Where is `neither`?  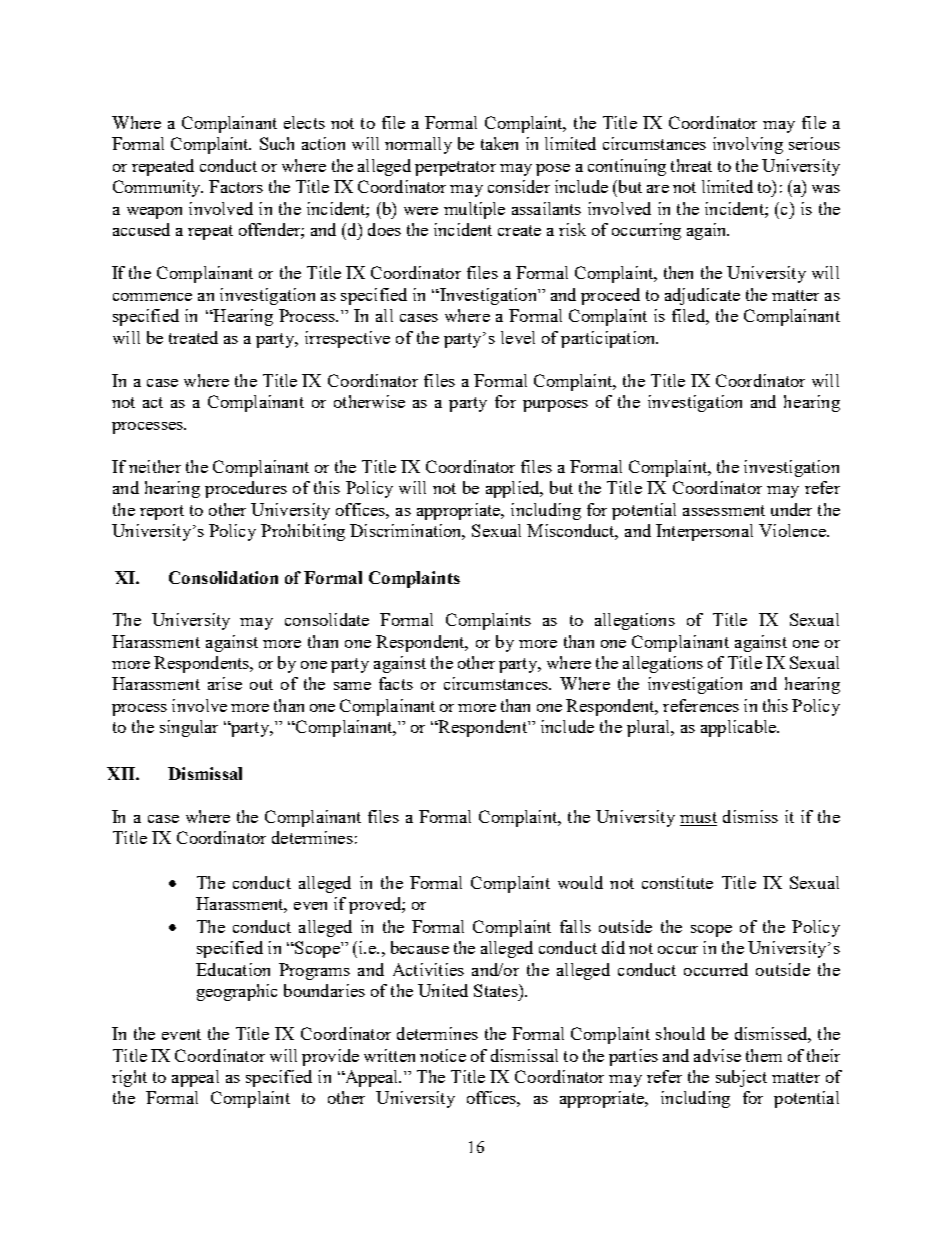 neither is located at coordinates (155, 466).
